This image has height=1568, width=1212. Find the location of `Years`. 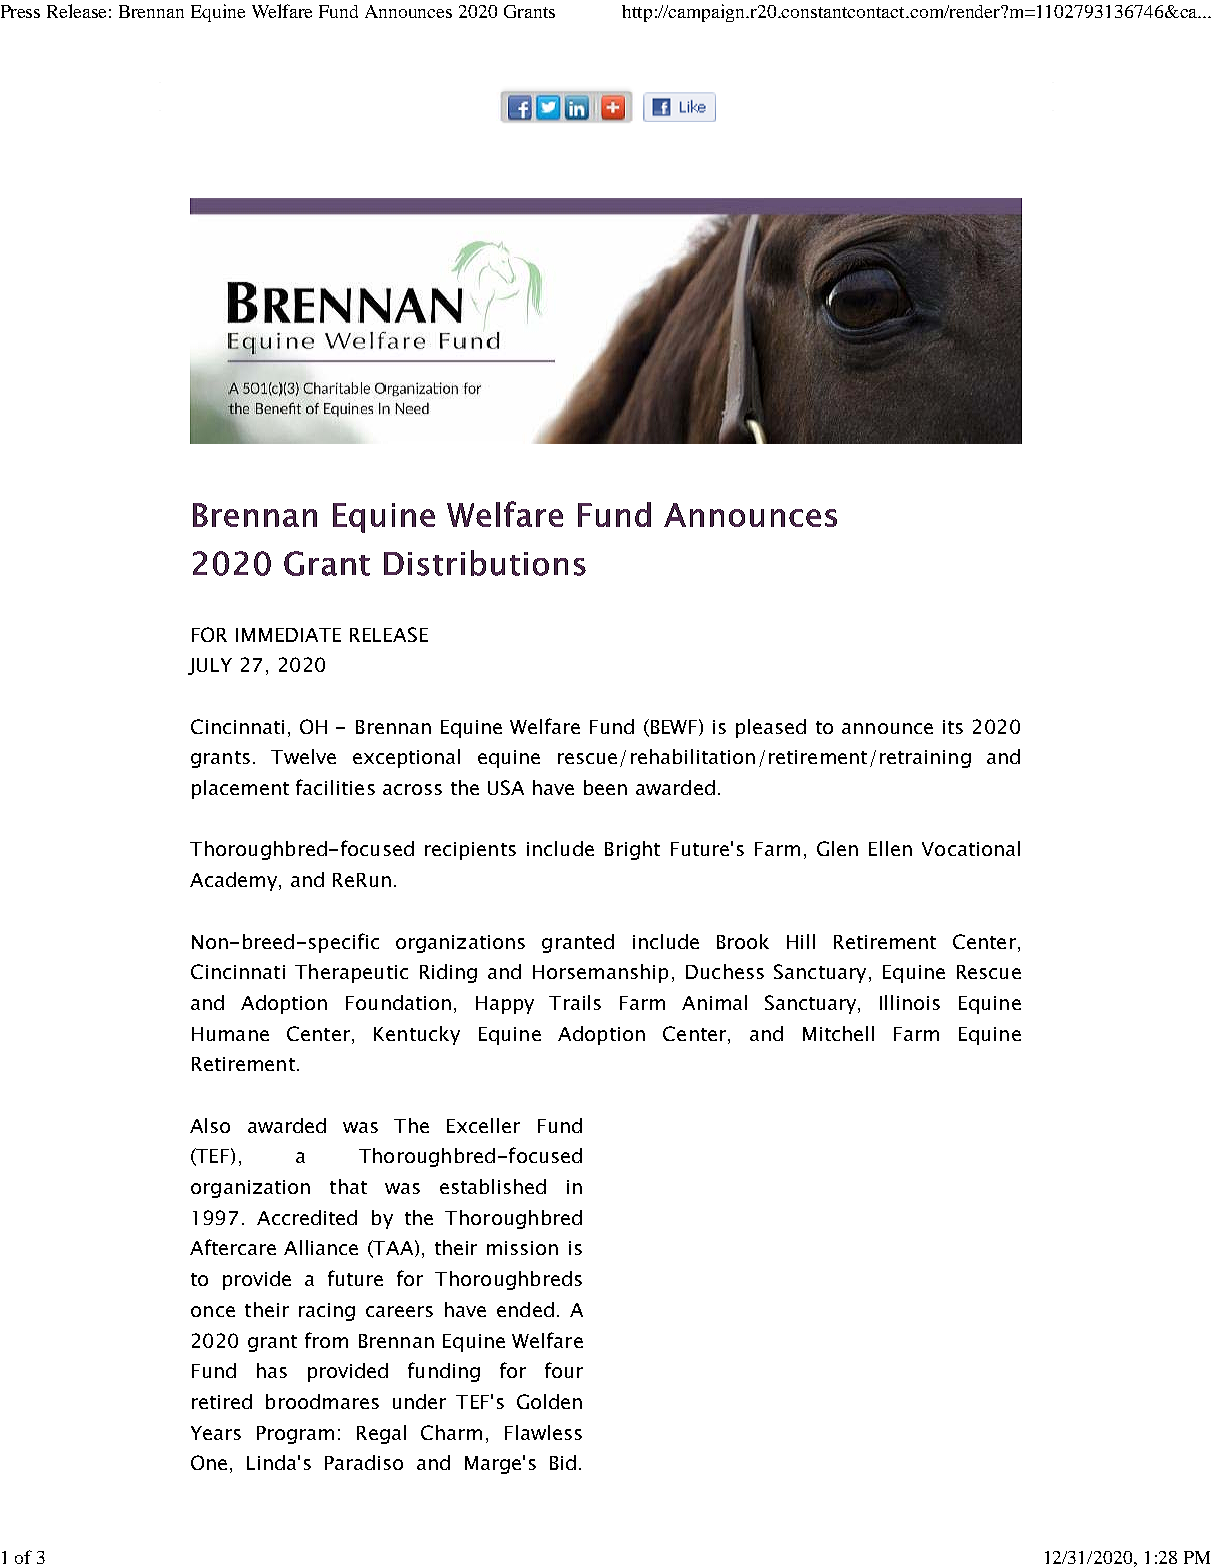

Years is located at coordinates (216, 1433).
